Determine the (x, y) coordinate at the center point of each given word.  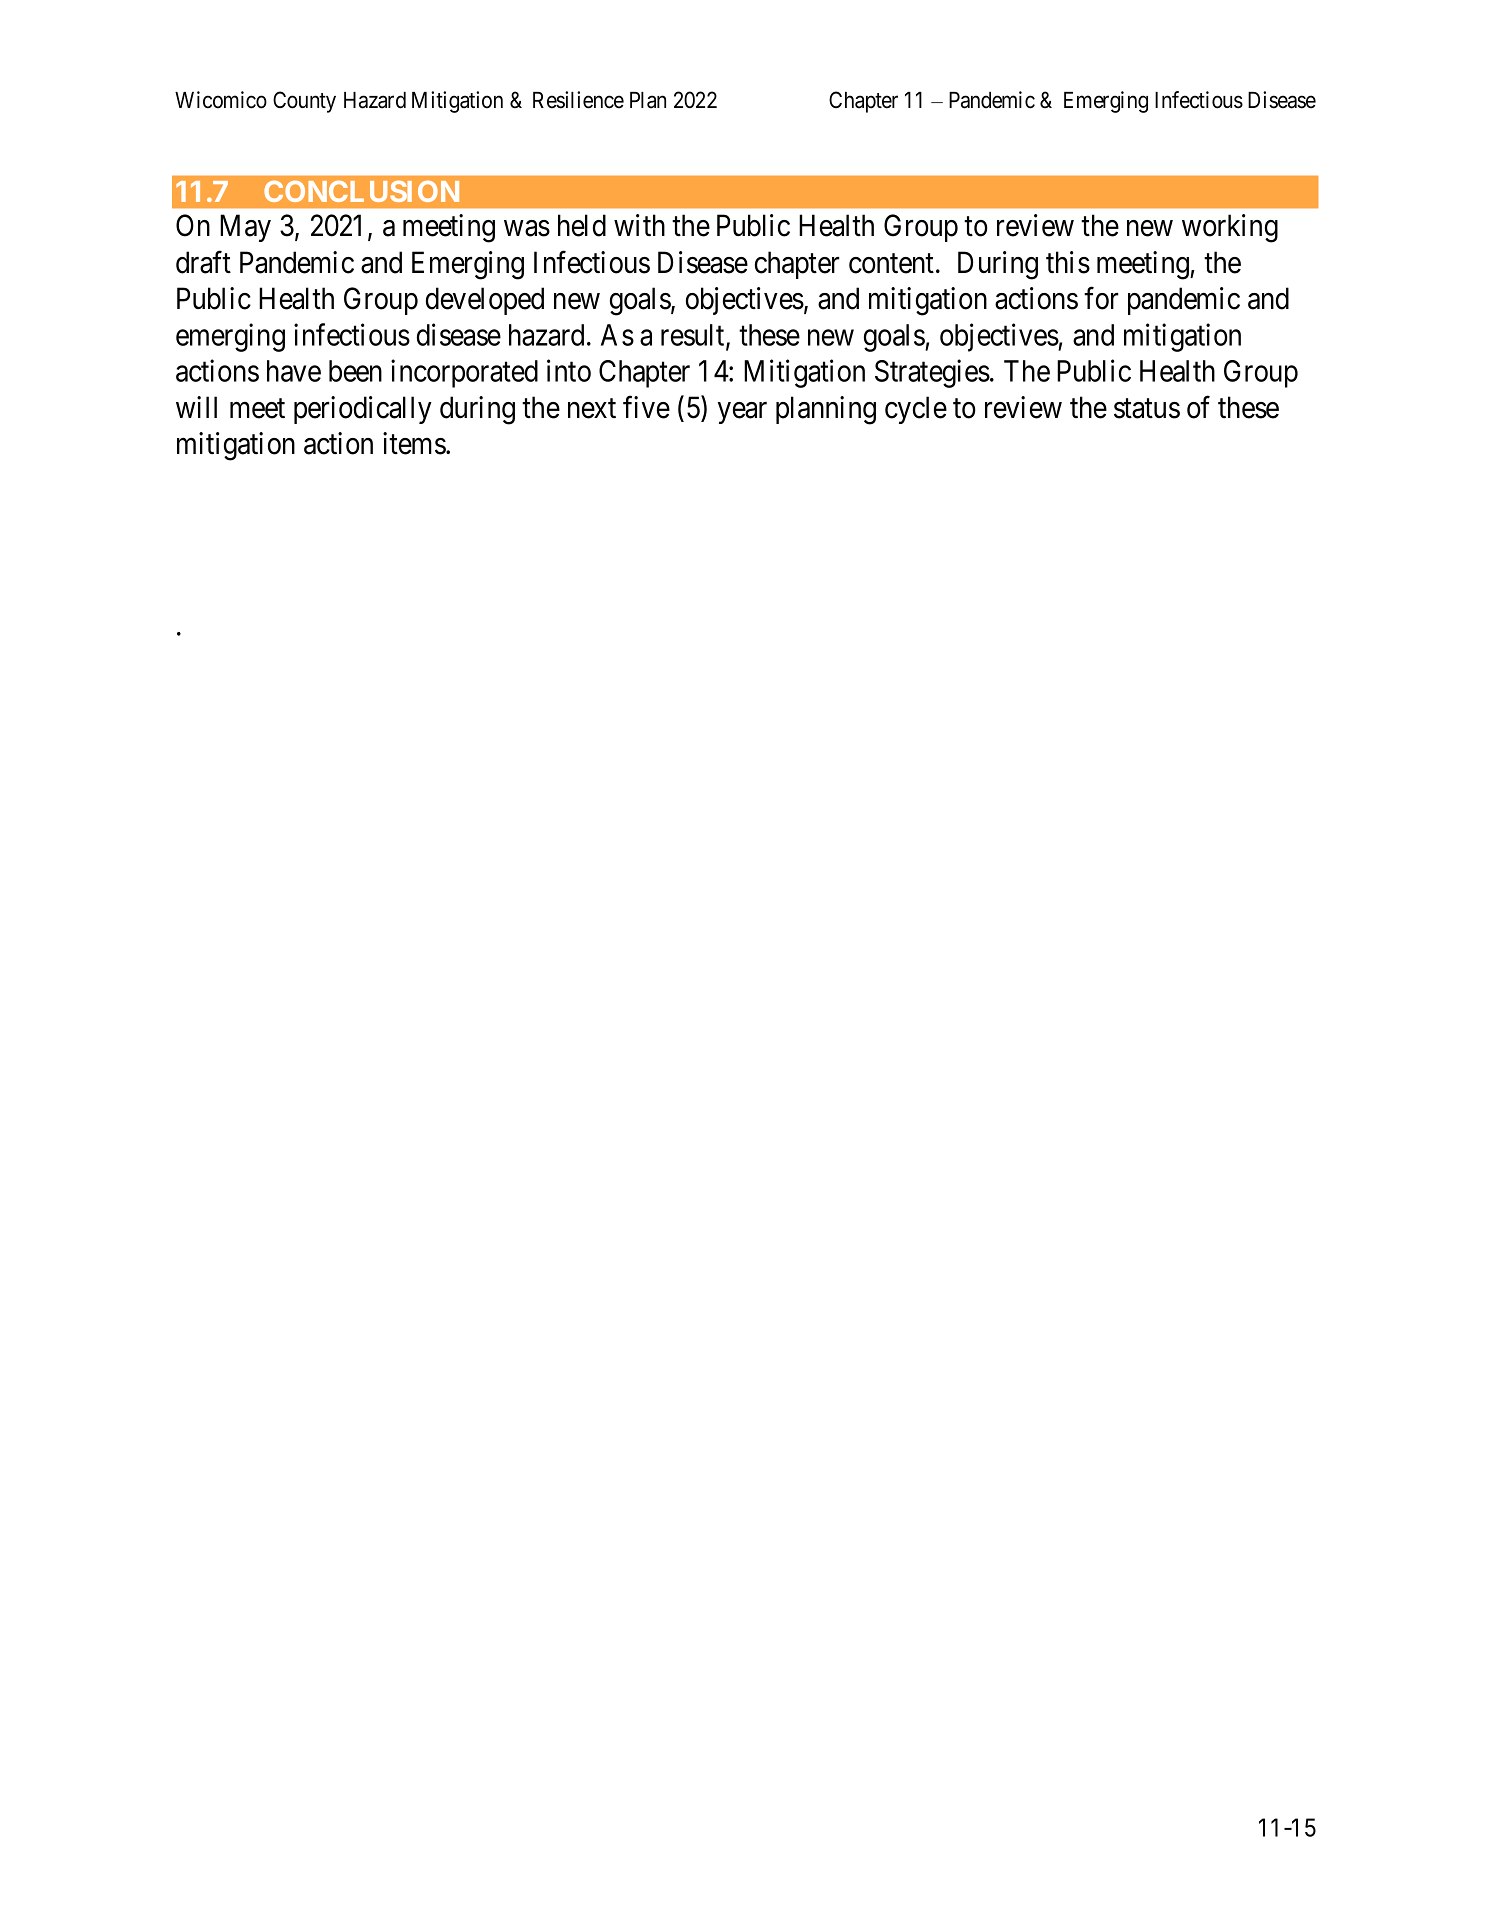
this (1068, 262)
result (694, 336)
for (1101, 298)
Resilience (578, 100)
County (304, 102)
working (1230, 228)
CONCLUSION (361, 191)
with (639, 225)
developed (485, 301)
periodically (363, 410)
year (742, 413)
